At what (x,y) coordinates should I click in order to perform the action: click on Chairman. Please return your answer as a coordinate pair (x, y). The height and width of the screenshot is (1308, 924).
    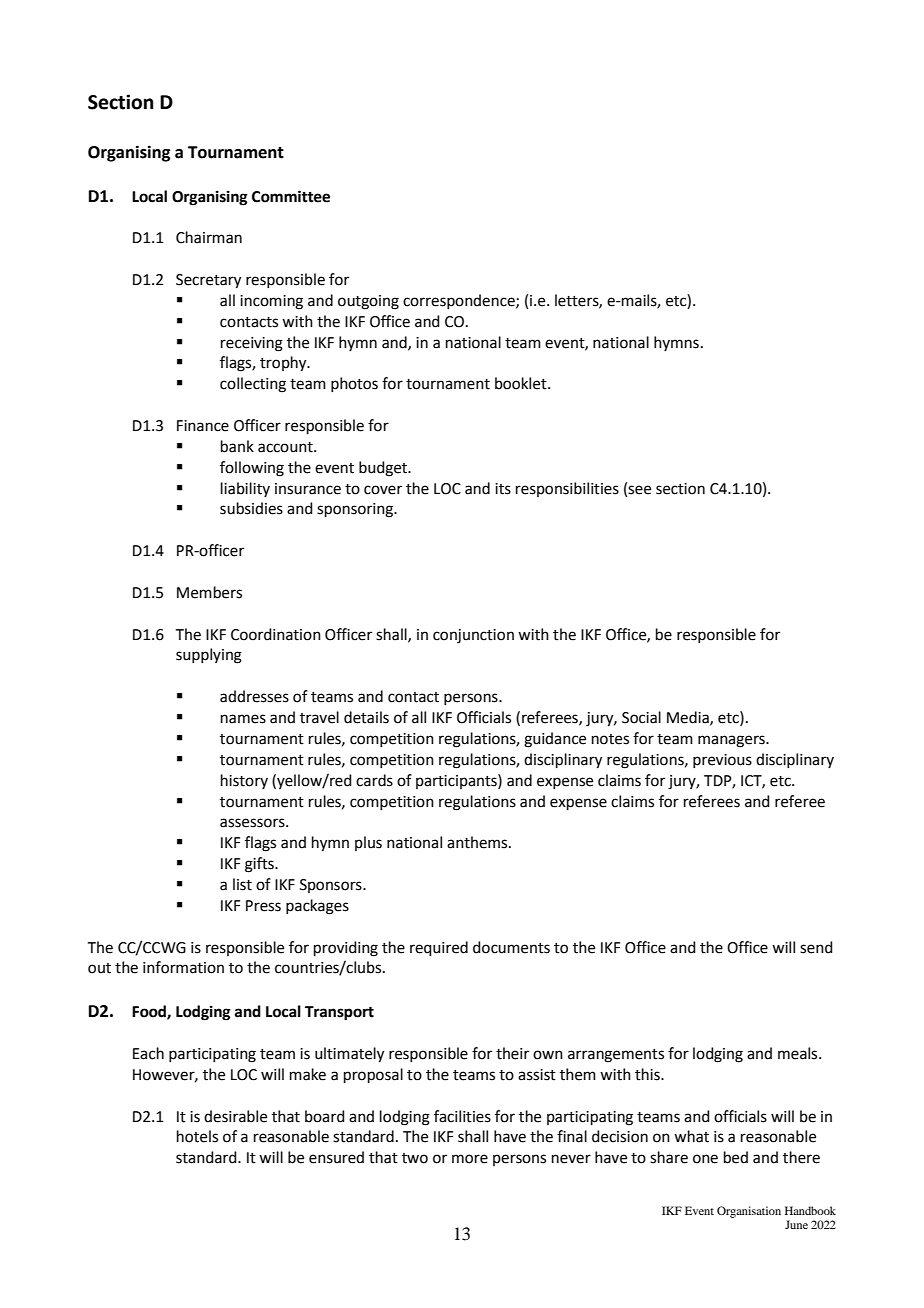
    Looking at the image, I should click on (209, 237).
